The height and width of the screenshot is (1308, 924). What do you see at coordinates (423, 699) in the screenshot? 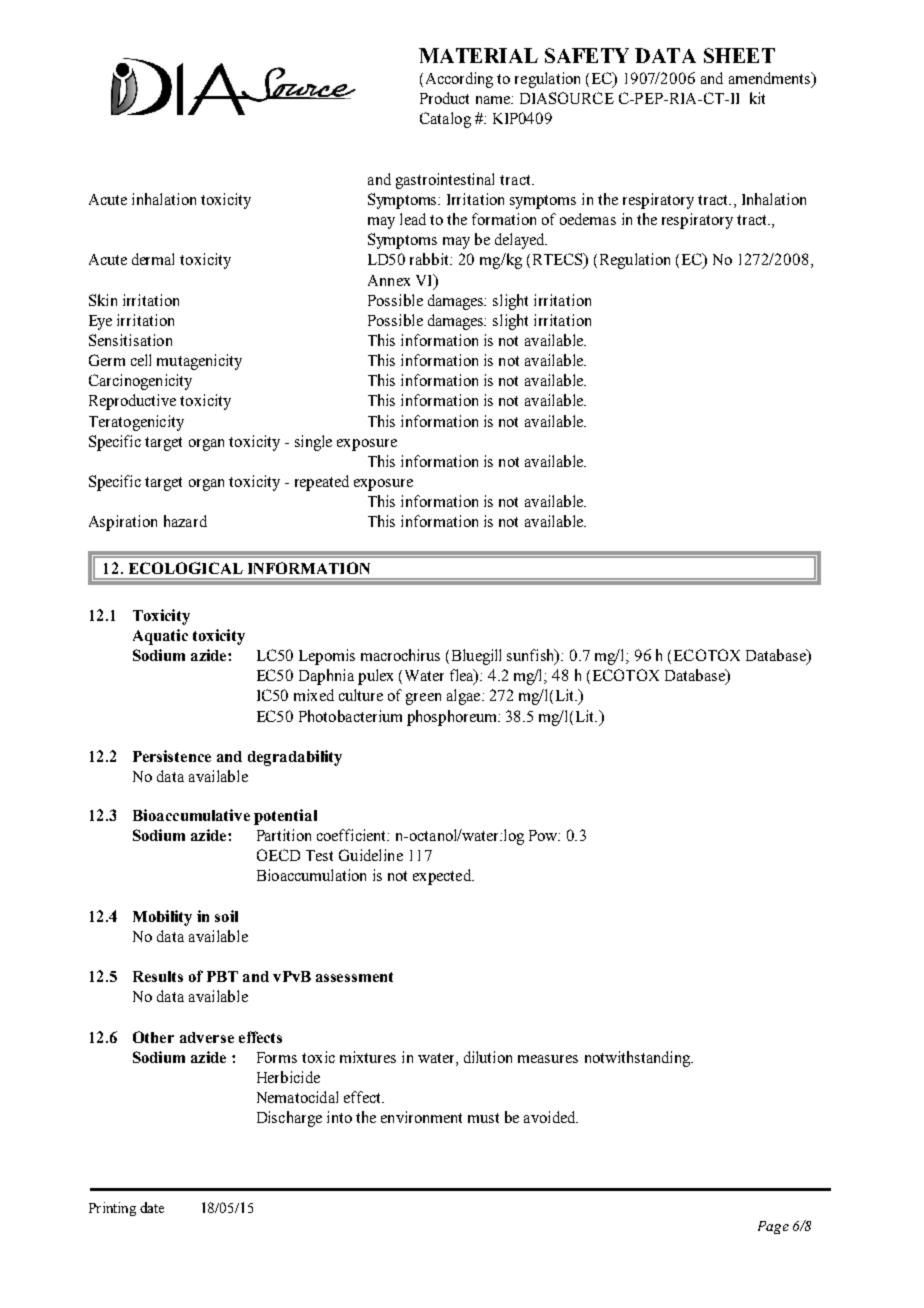
I see `green` at bounding box center [423, 699].
